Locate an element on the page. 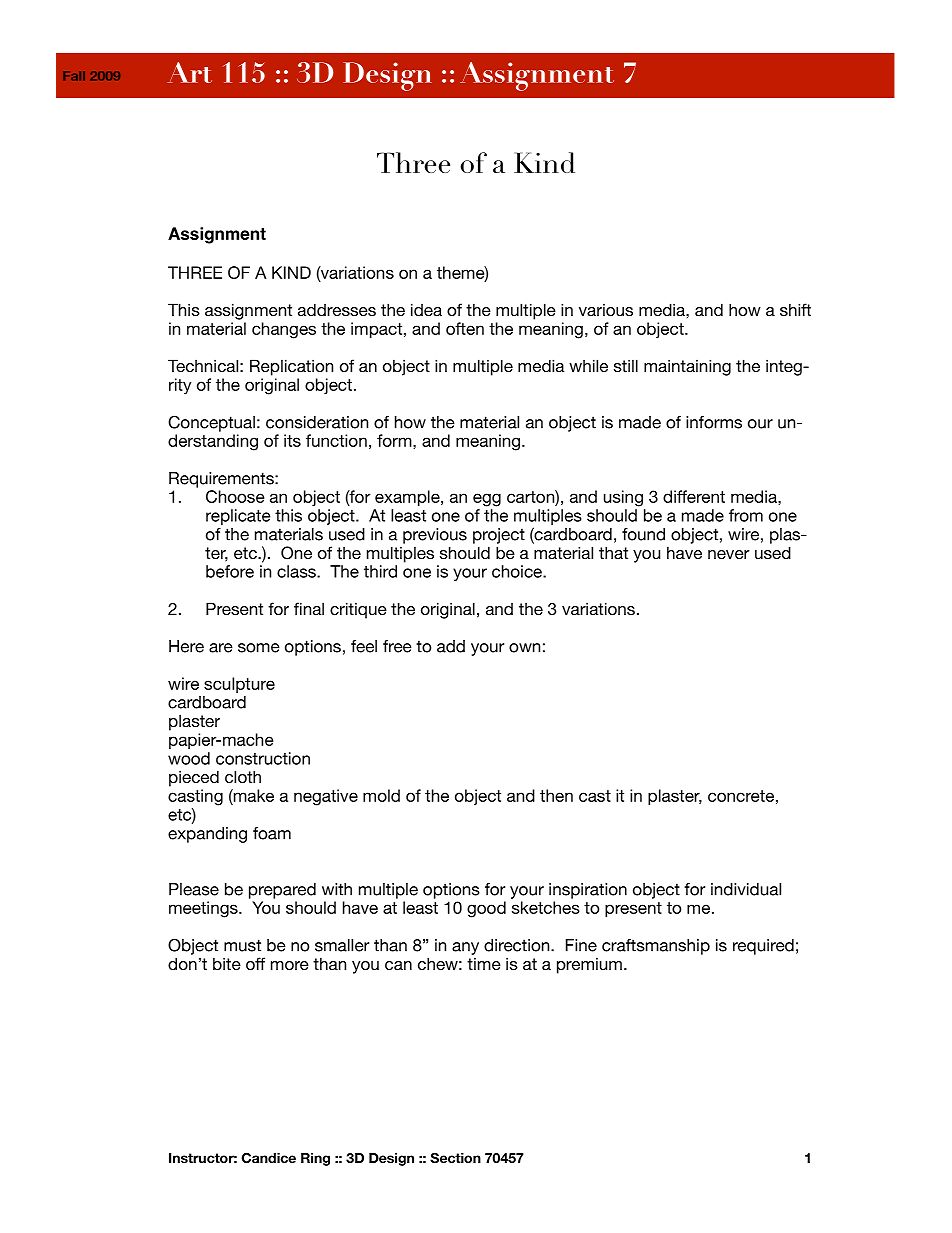  free is located at coordinates (397, 646).
